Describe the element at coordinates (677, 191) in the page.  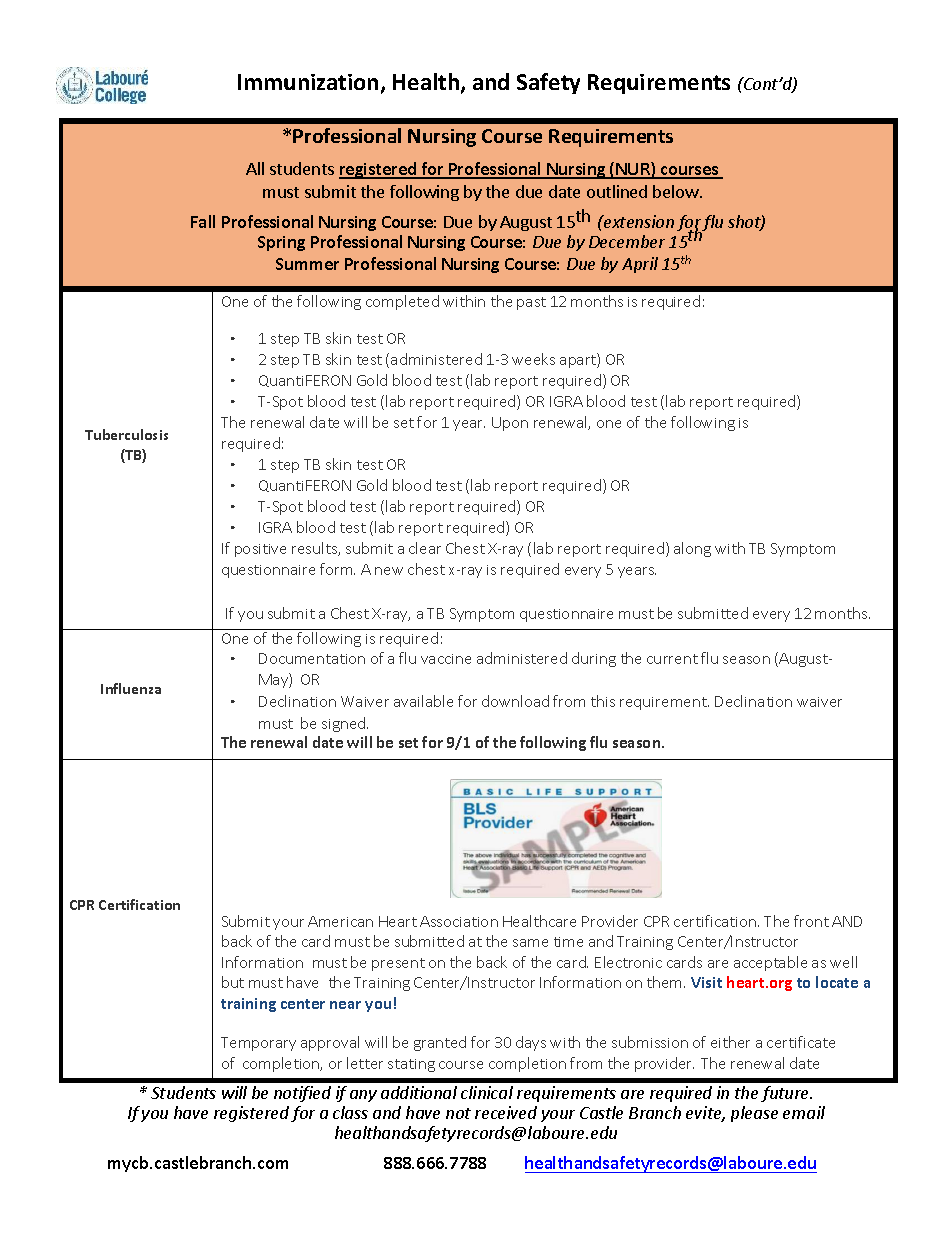
I see `below` at that location.
